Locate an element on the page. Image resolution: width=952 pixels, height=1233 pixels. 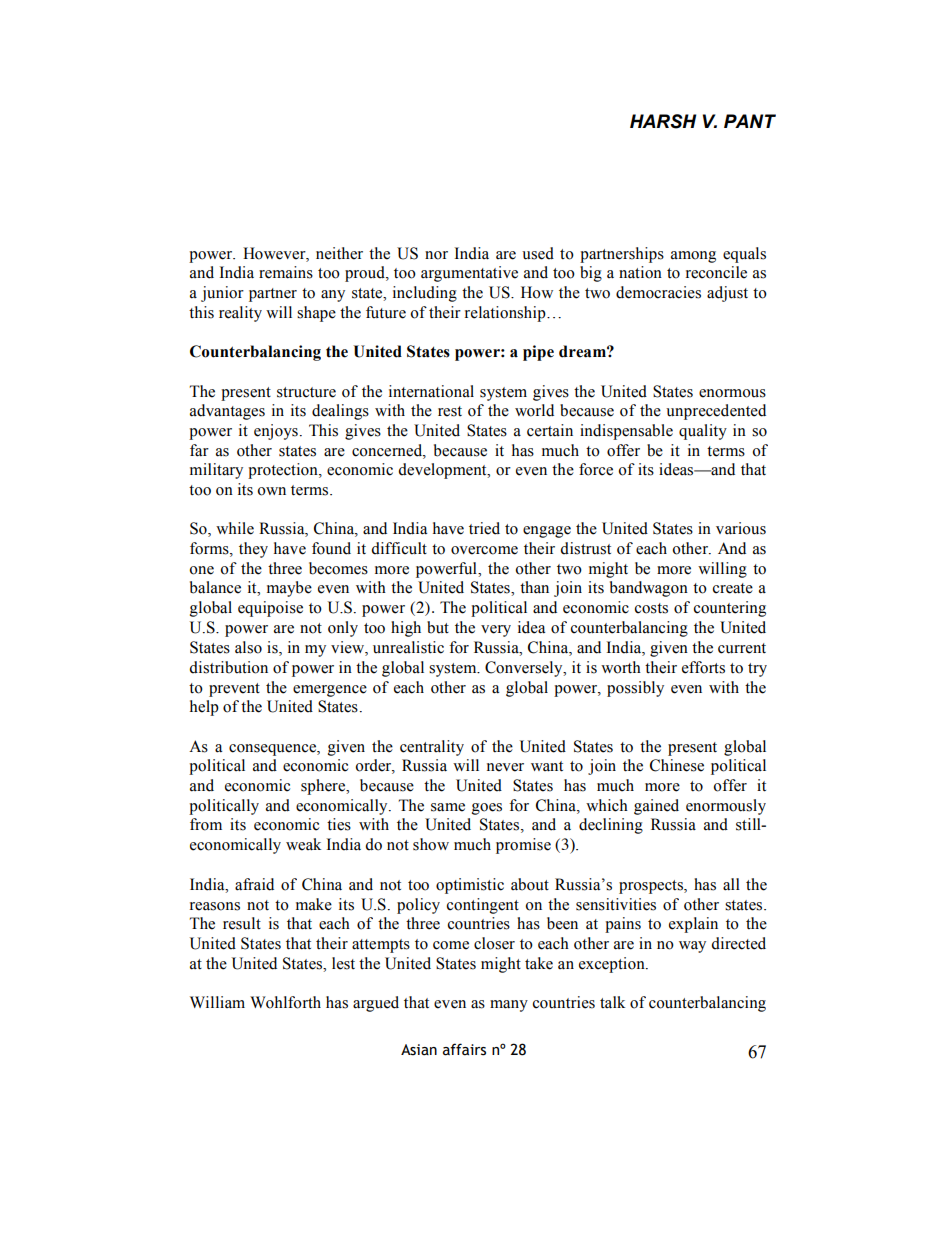
bandwagon is located at coordinates (649, 589).
